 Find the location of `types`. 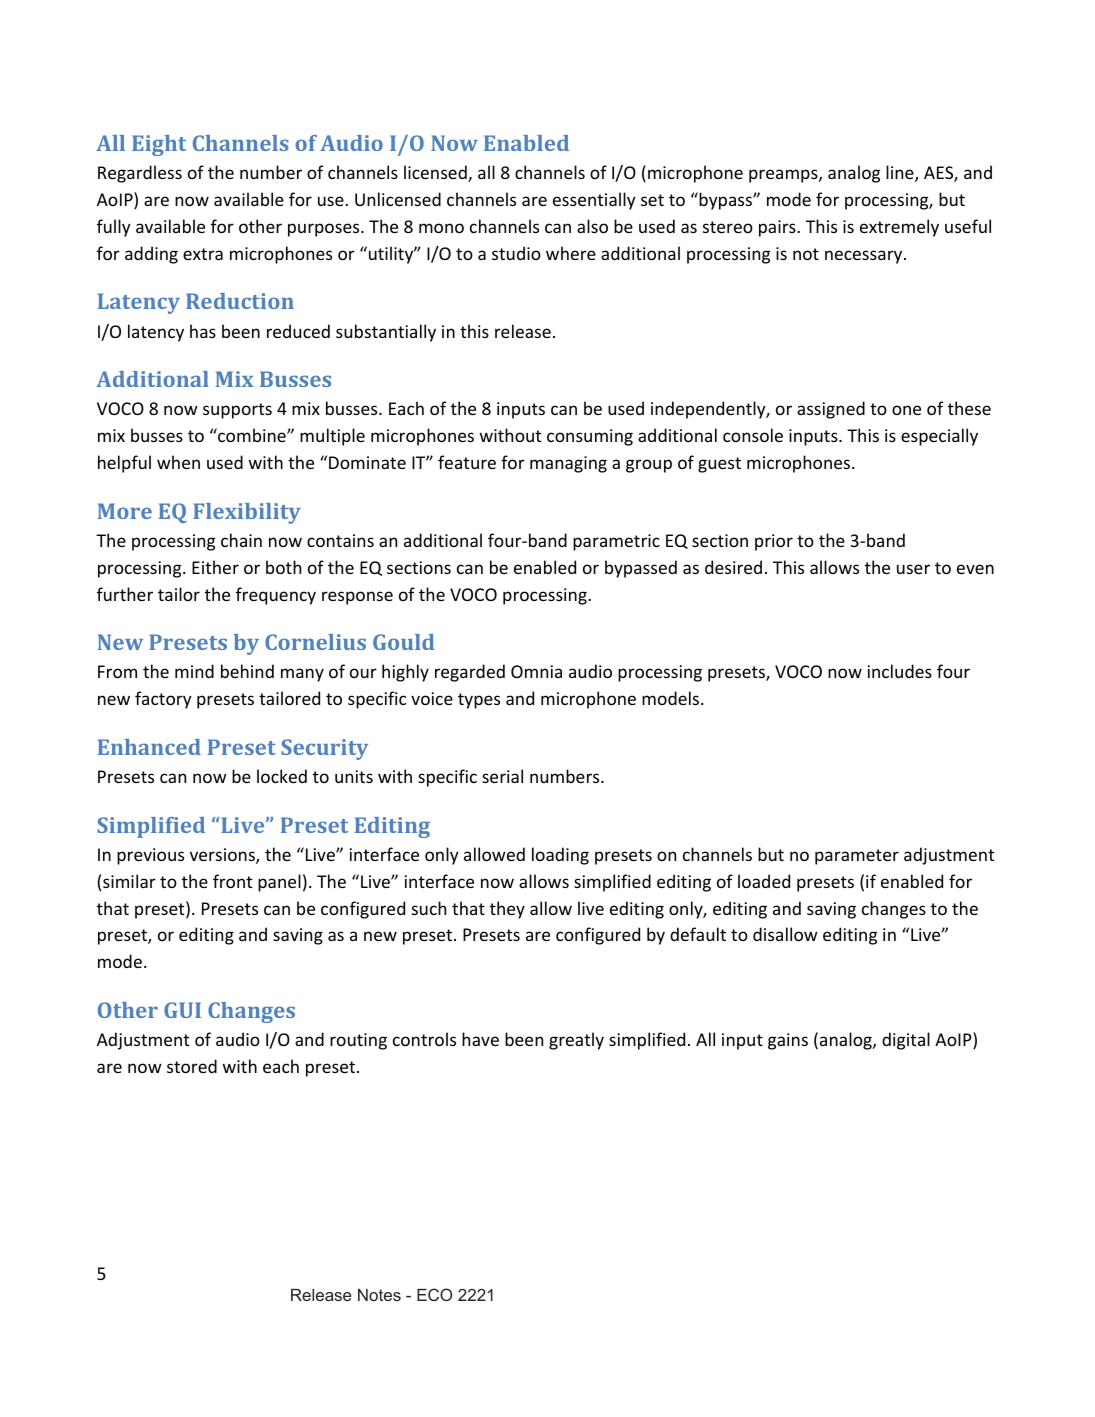

types is located at coordinates (479, 701).
